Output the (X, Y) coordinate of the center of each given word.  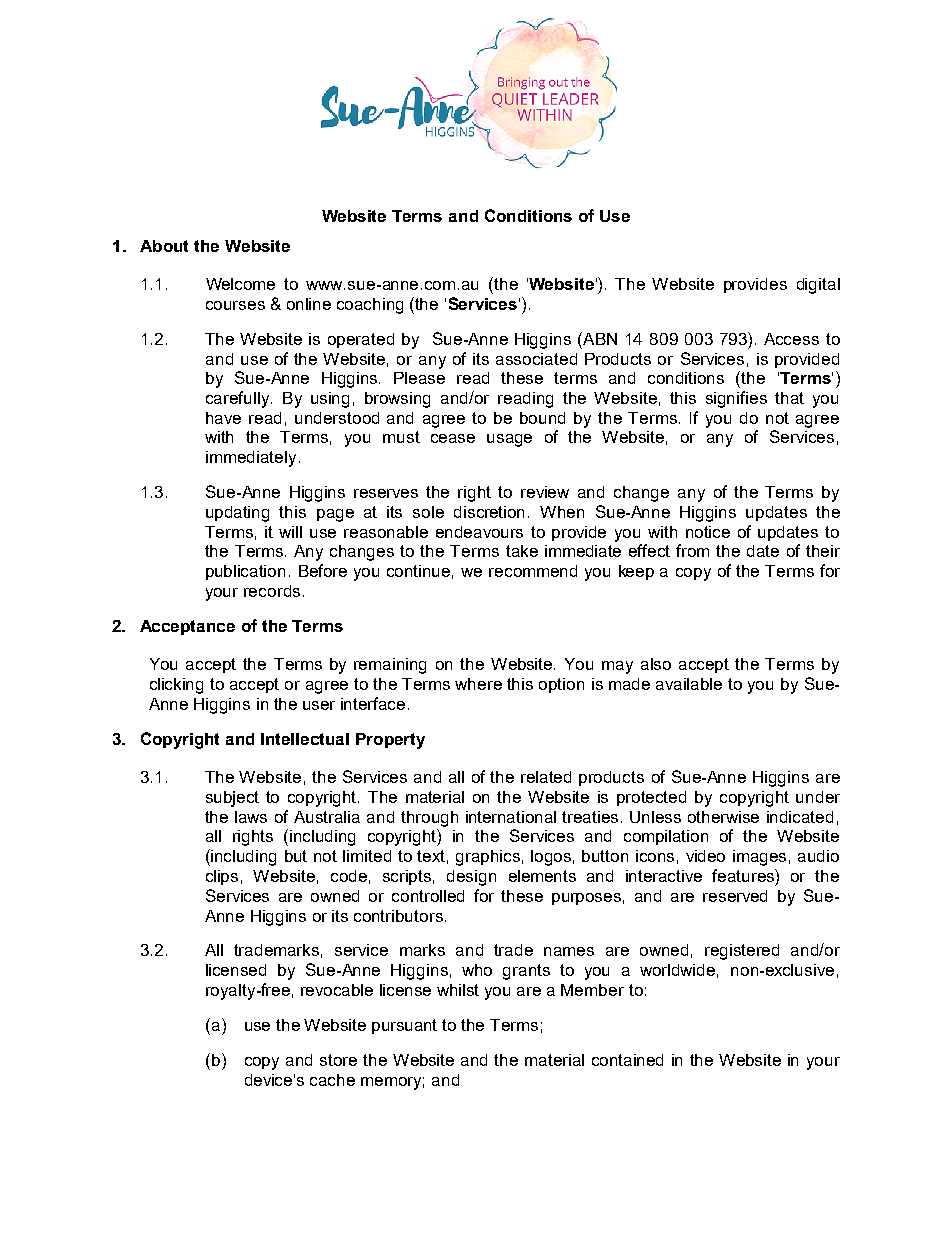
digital (818, 286)
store (338, 1060)
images (759, 858)
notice (708, 532)
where (478, 684)
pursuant (404, 1026)
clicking (176, 686)
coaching (370, 306)
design (471, 878)
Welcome (240, 284)
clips (222, 877)
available (689, 684)
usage (509, 440)
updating (237, 514)
